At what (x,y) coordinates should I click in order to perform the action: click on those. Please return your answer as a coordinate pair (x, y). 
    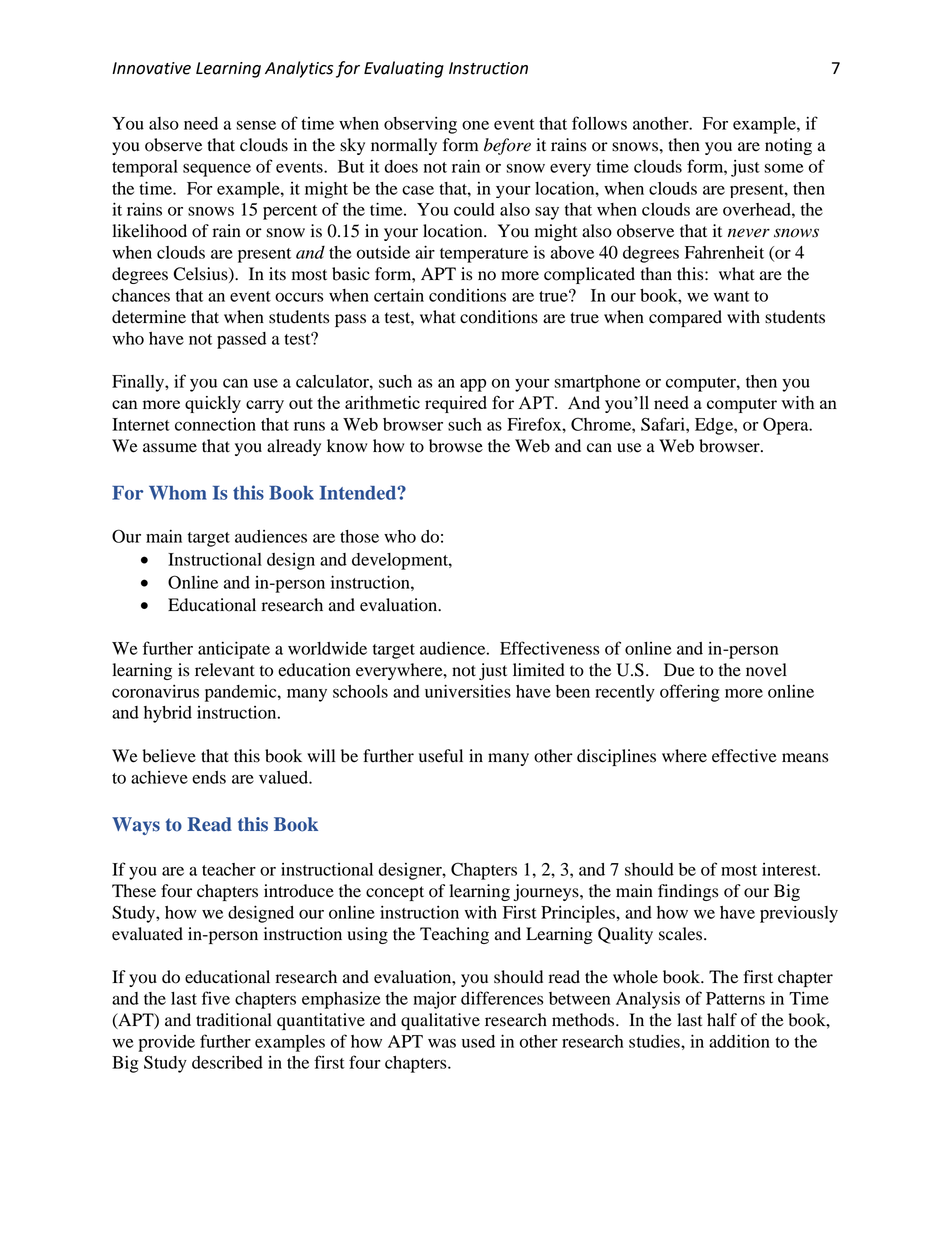
    Looking at the image, I should click on (359, 536).
